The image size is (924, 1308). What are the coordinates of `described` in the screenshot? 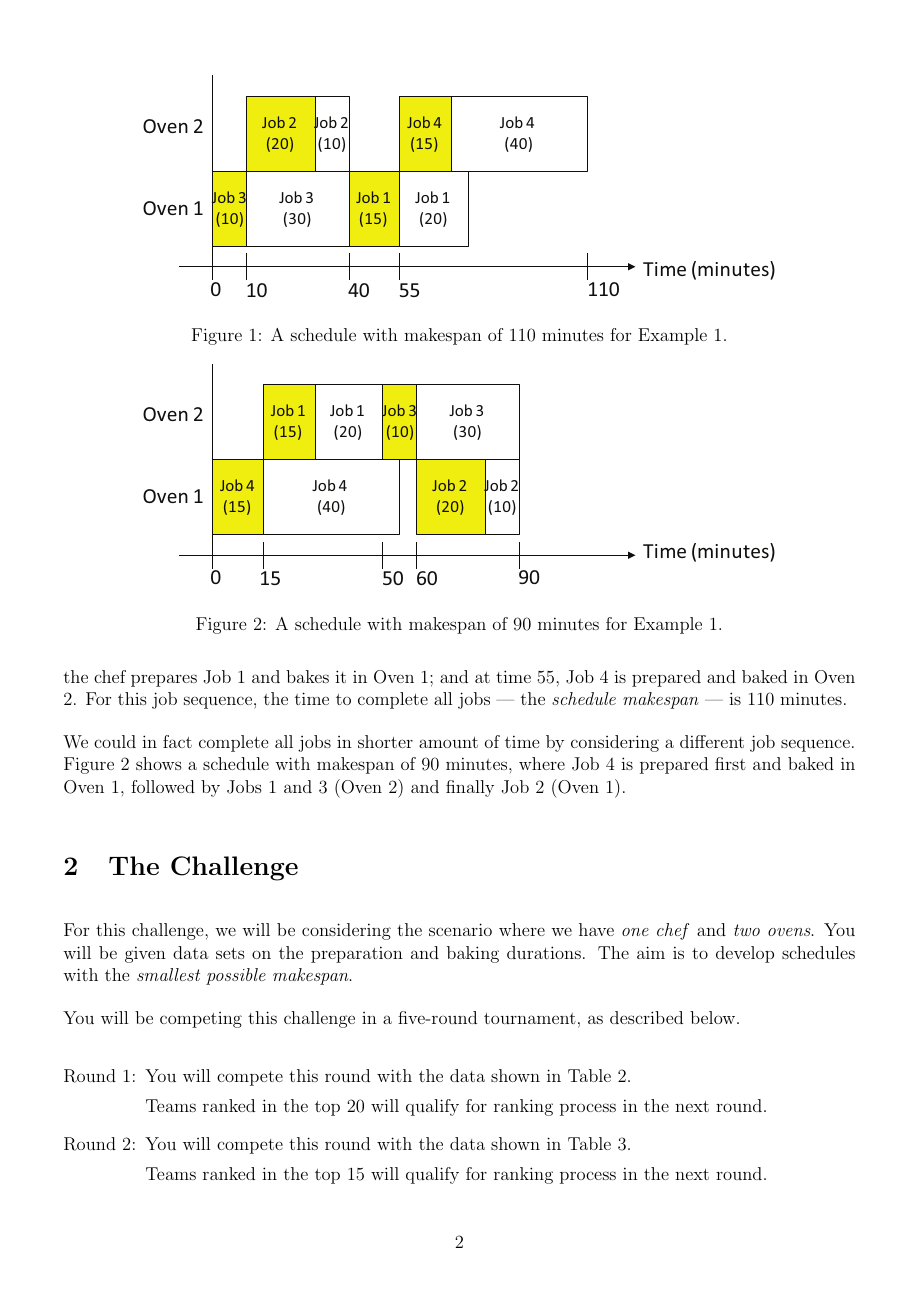 It's located at (646, 1017).
